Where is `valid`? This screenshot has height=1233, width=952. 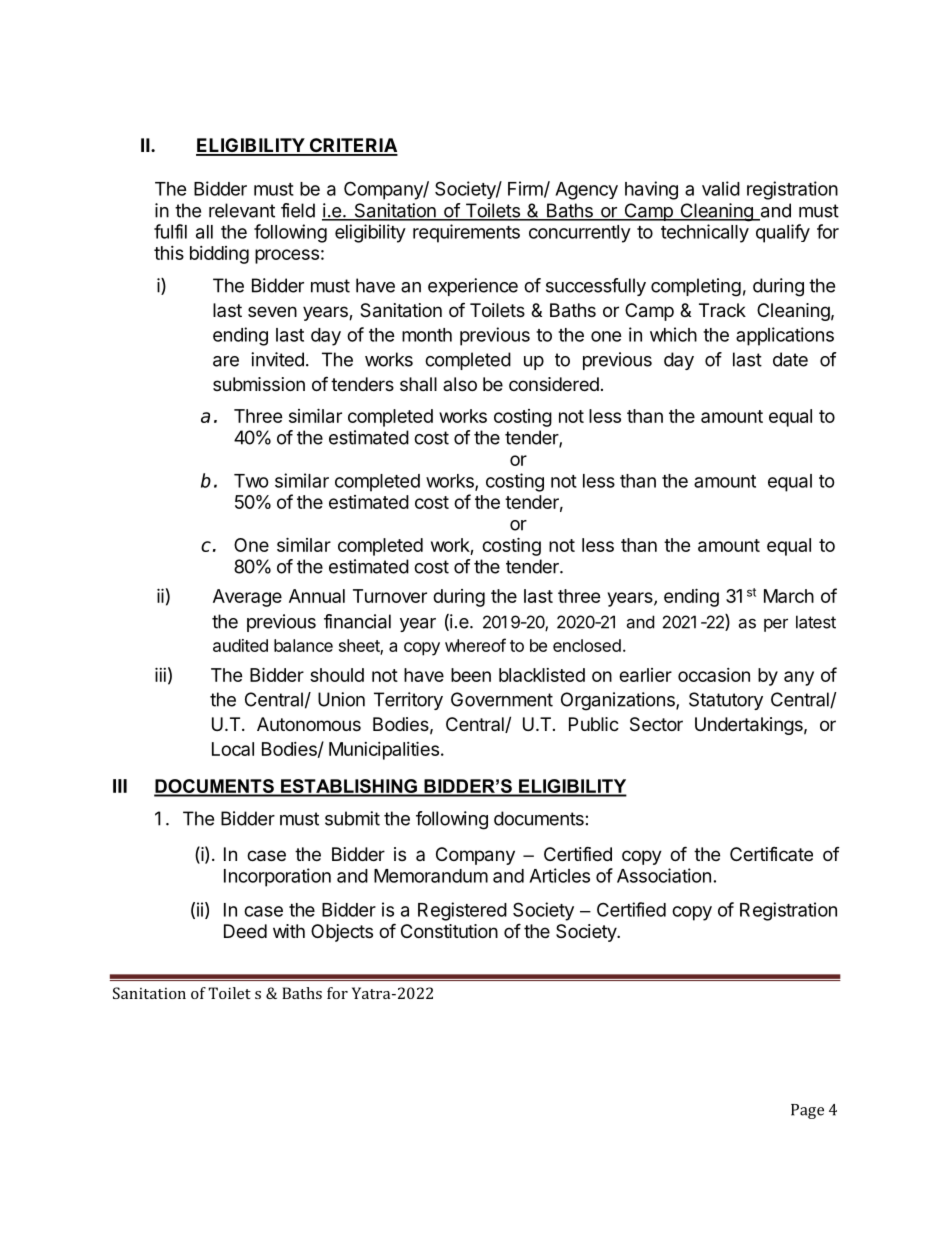 valid is located at coordinates (721, 188).
